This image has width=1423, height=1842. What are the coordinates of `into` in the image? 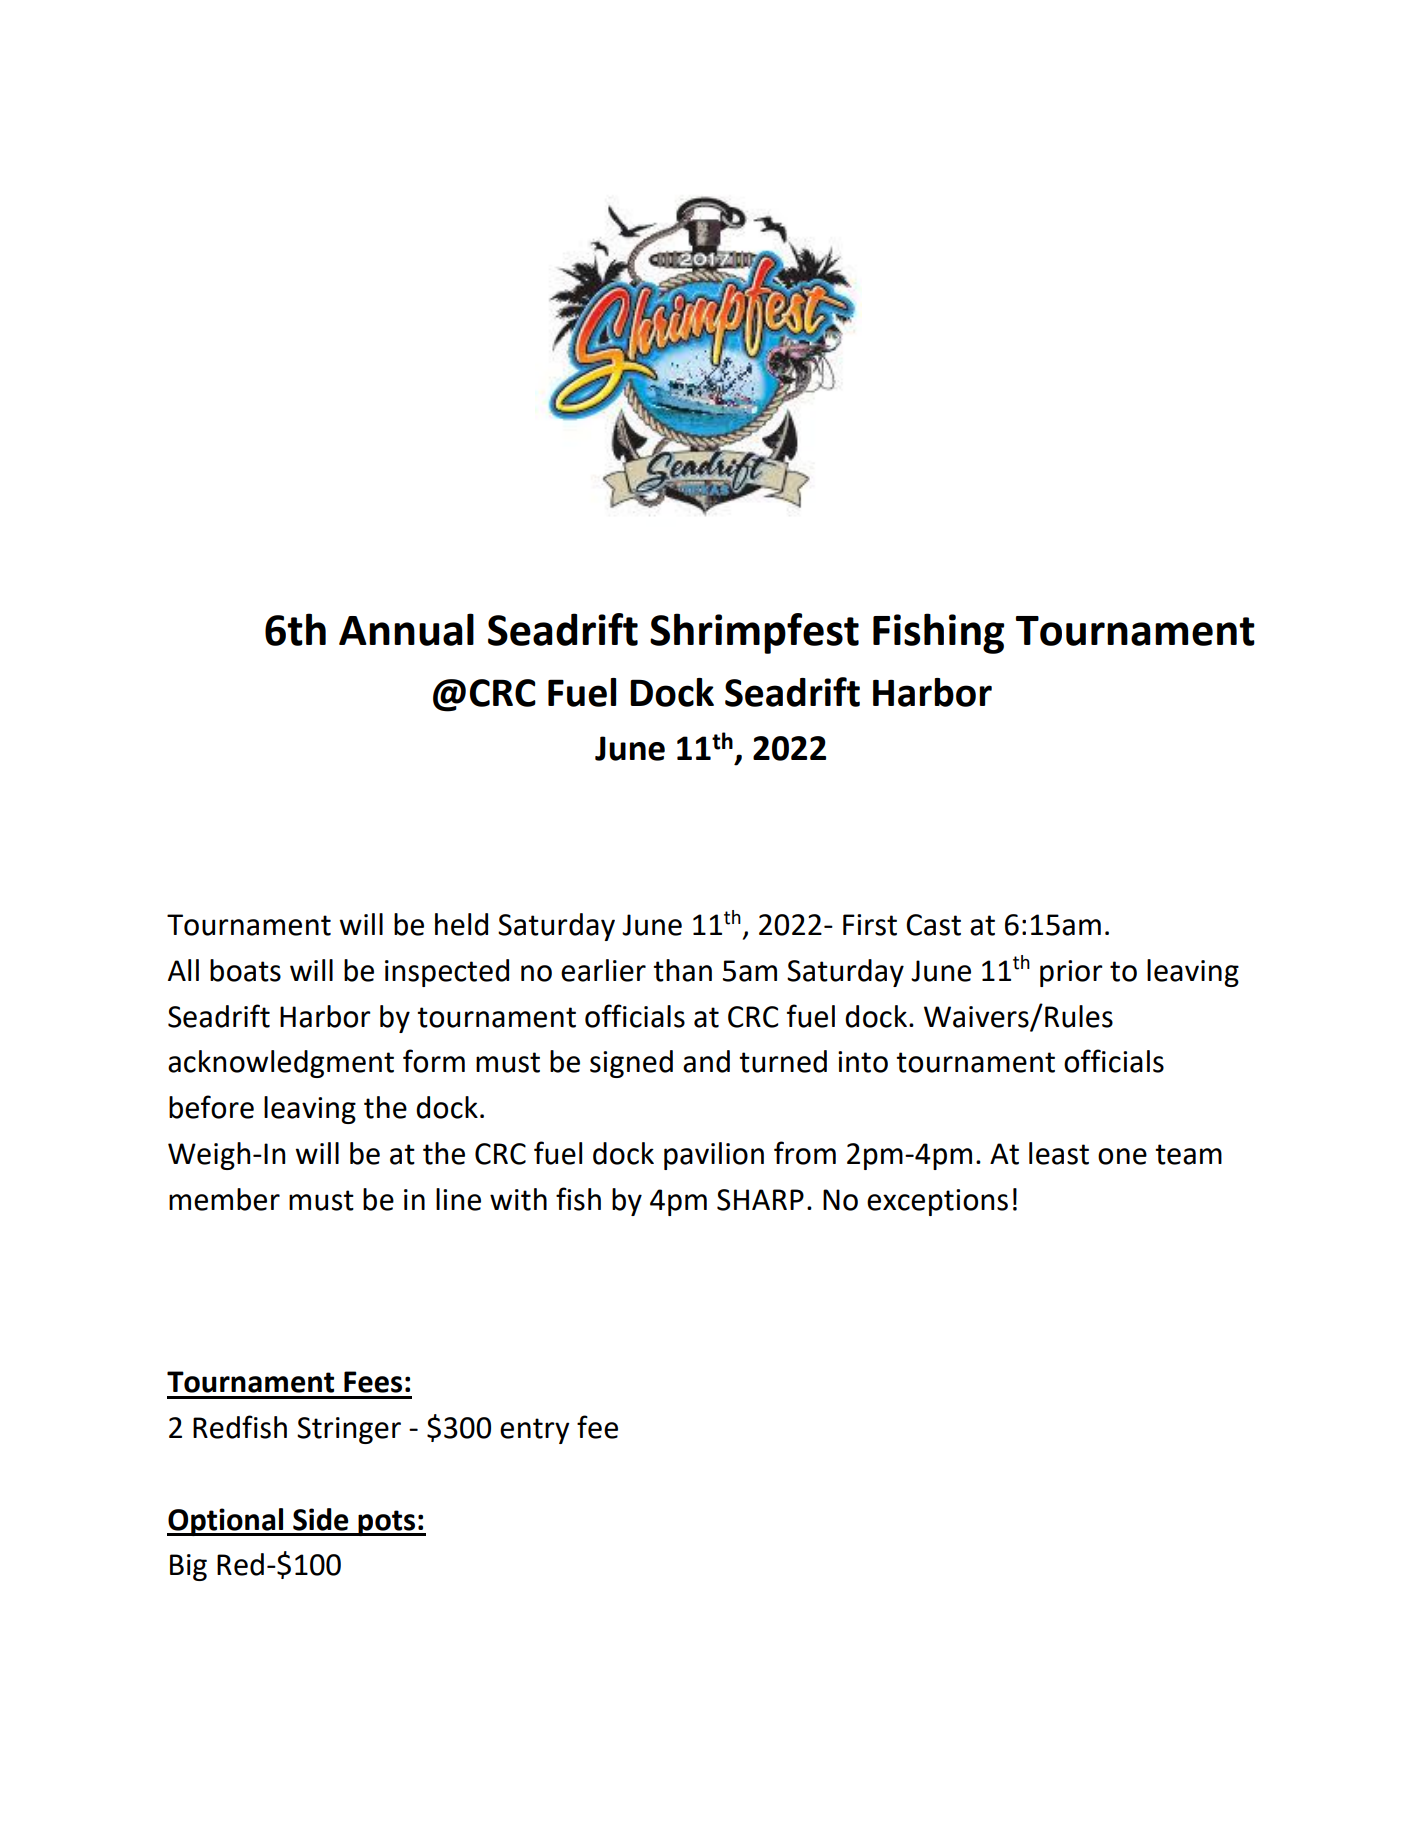 It's located at (863, 1062).
